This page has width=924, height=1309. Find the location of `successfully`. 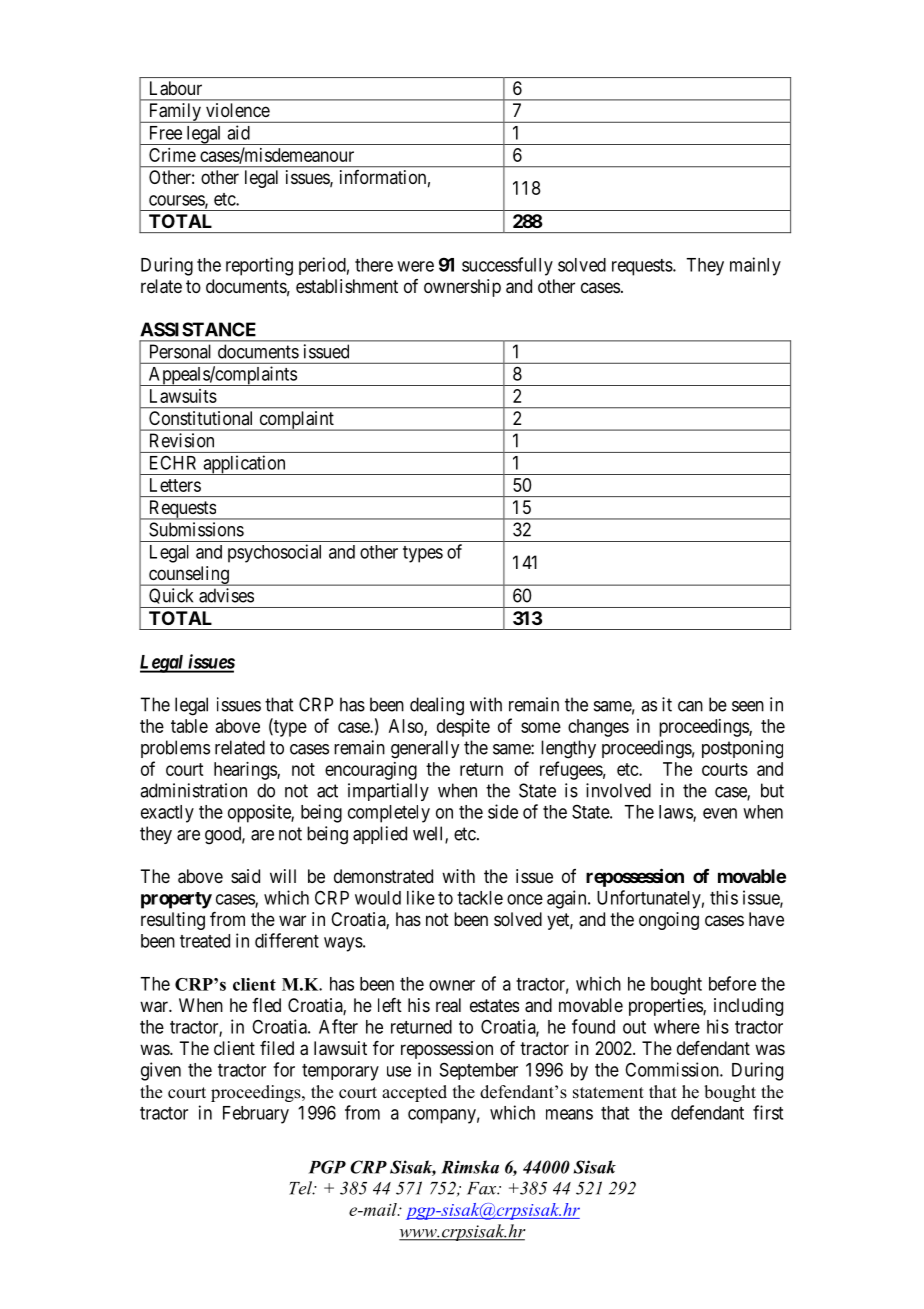

successfully is located at coordinates (507, 266).
